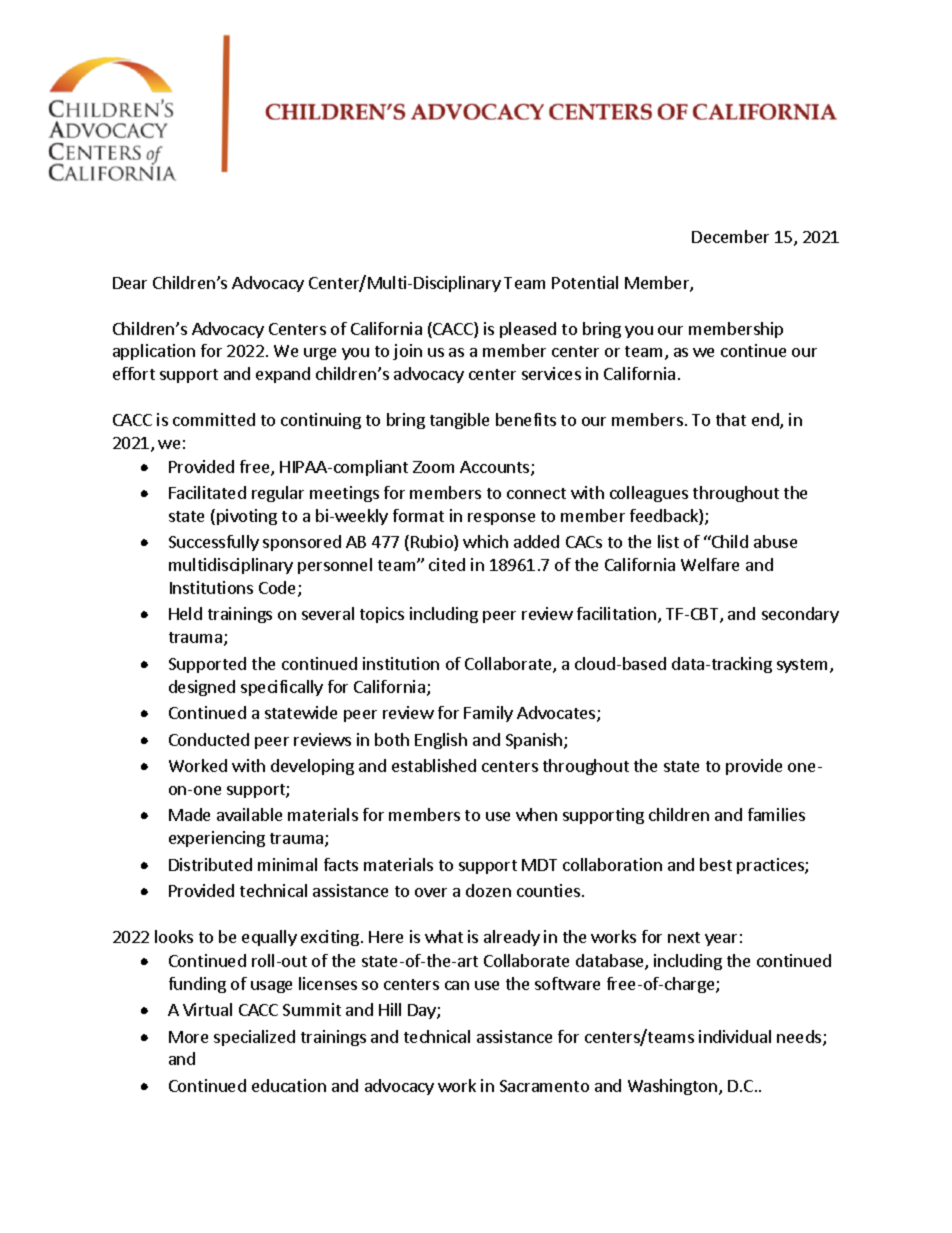 The height and width of the screenshot is (1233, 952). Describe the element at coordinates (730, 236) in the screenshot. I see `December` at that location.
